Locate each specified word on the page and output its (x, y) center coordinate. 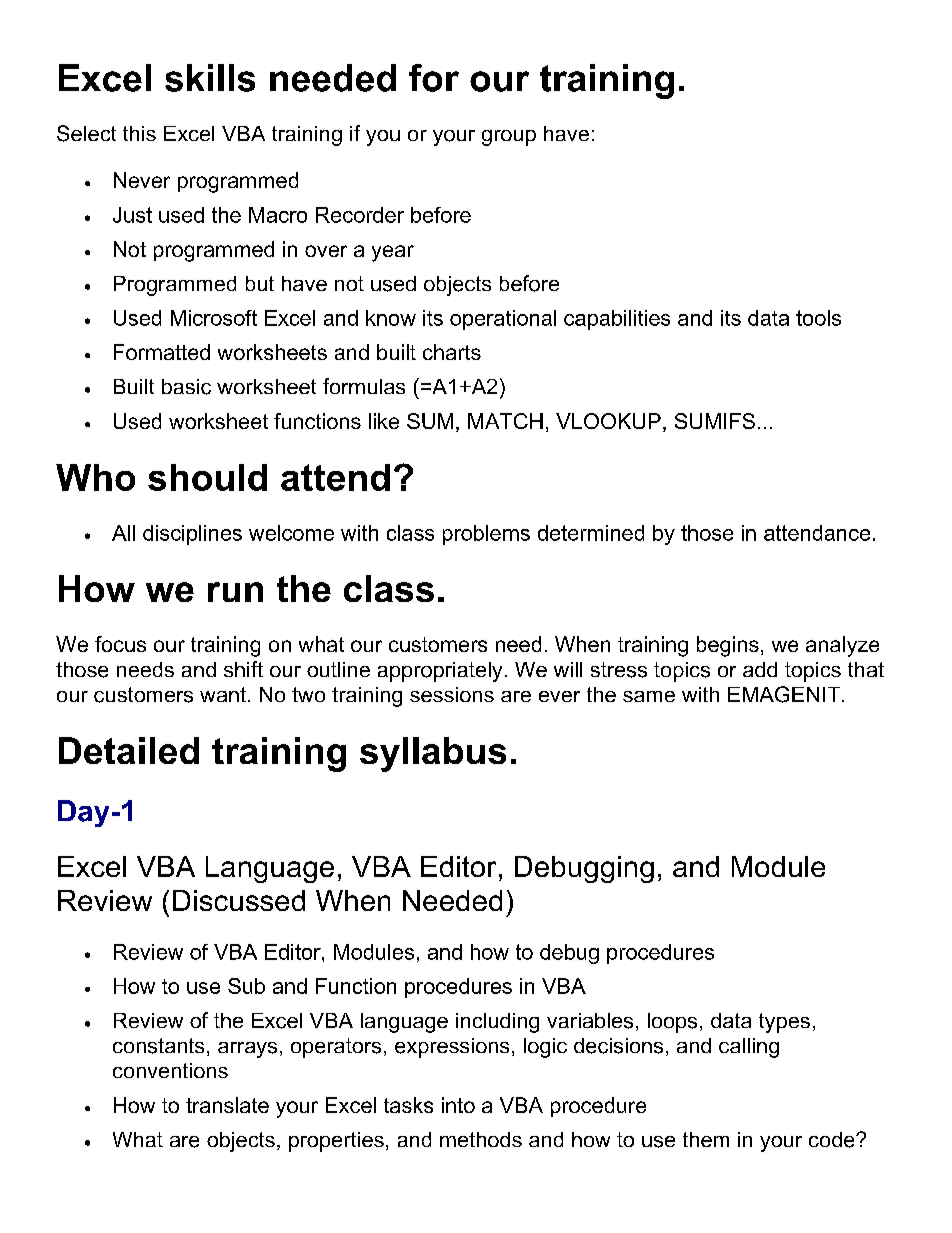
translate (227, 1105)
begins (728, 646)
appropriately (440, 672)
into (458, 1105)
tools (818, 318)
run (235, 592)
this (139, 133)
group (509, 138)
